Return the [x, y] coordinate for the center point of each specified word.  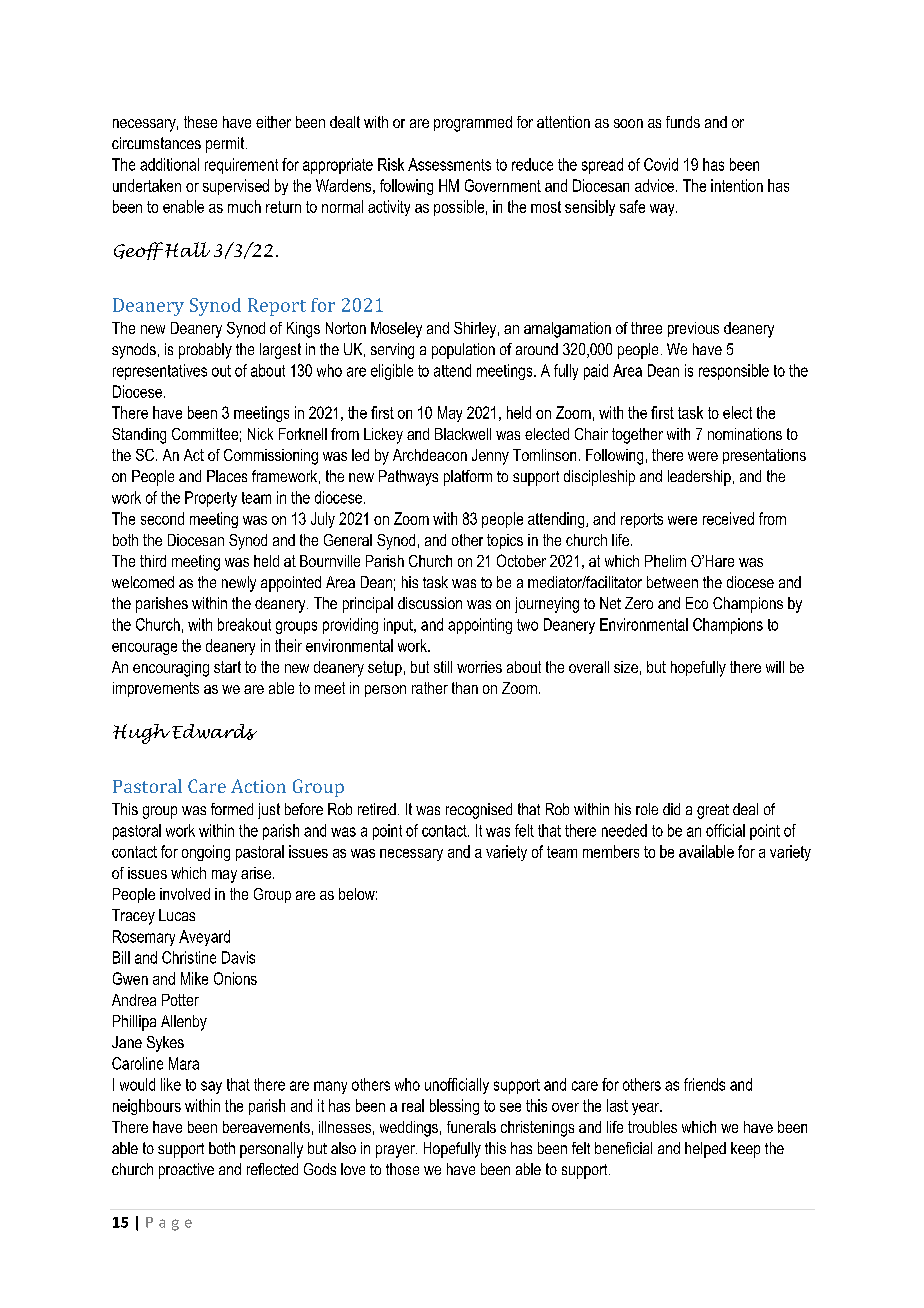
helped [705, 1150]
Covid [661, 164]
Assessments [449, 164]
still [443, 667]
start [227, 667]
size [626, 667]
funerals [471, 1127]
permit [225, 145]
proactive [186, 1171]
